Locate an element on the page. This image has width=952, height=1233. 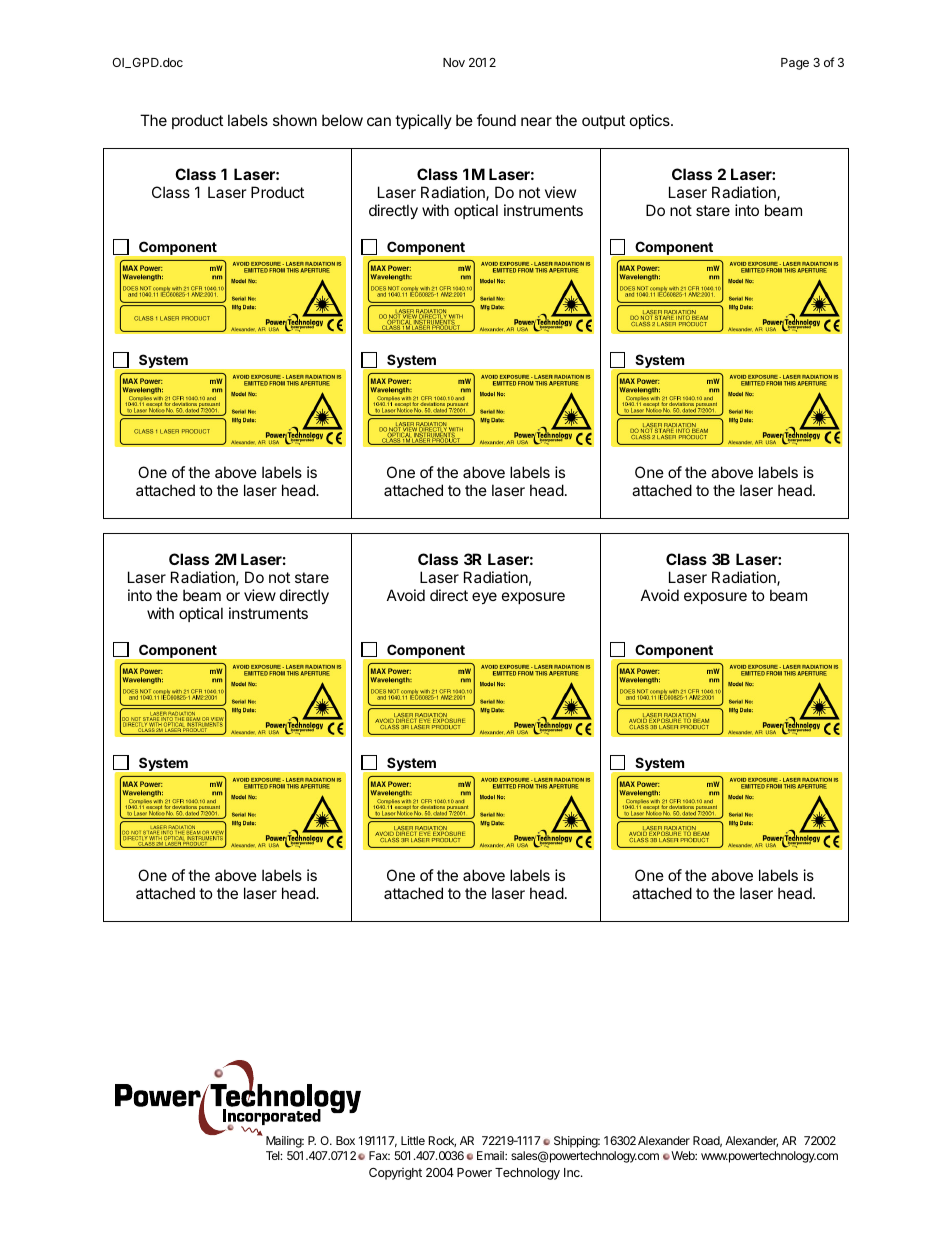
eye is located at coordinates (484, 598).
